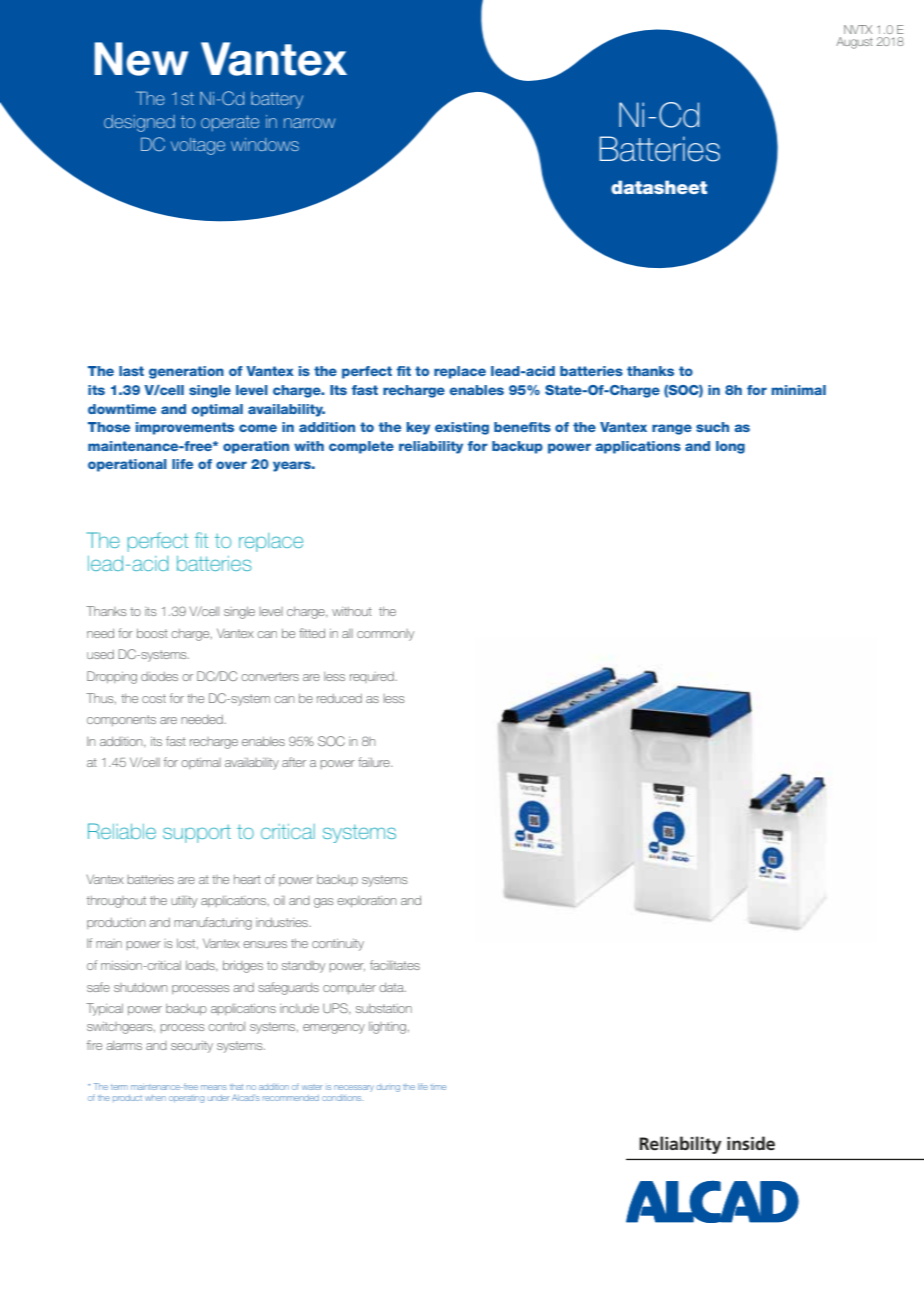 The width and height of the document is (924, 1308). What do you see at coordinates (309, 123) in the document?
I see `narrow` at bounding box center [309, 123].
